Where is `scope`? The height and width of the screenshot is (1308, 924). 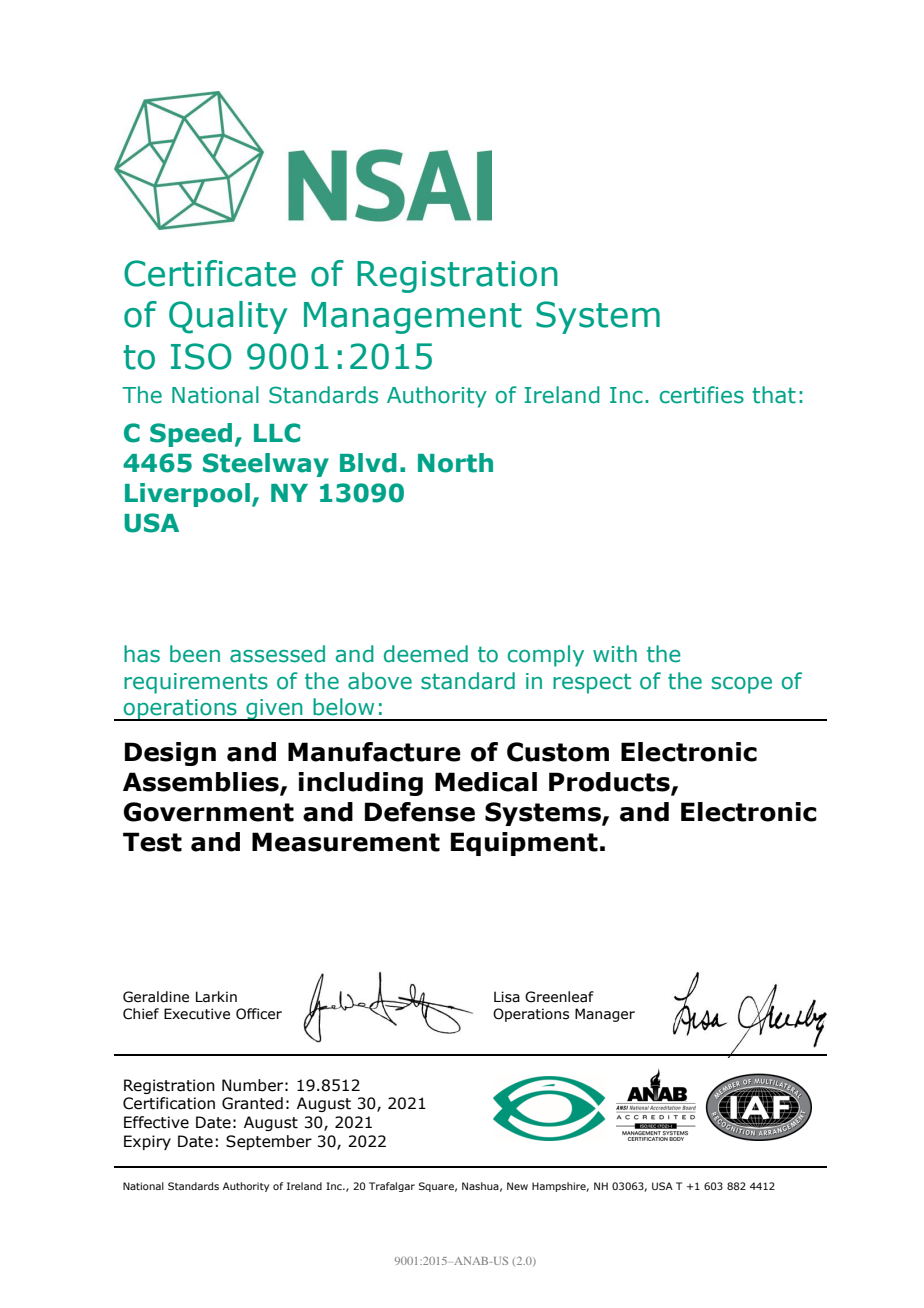
scope is located at coordinates (742, 685).
